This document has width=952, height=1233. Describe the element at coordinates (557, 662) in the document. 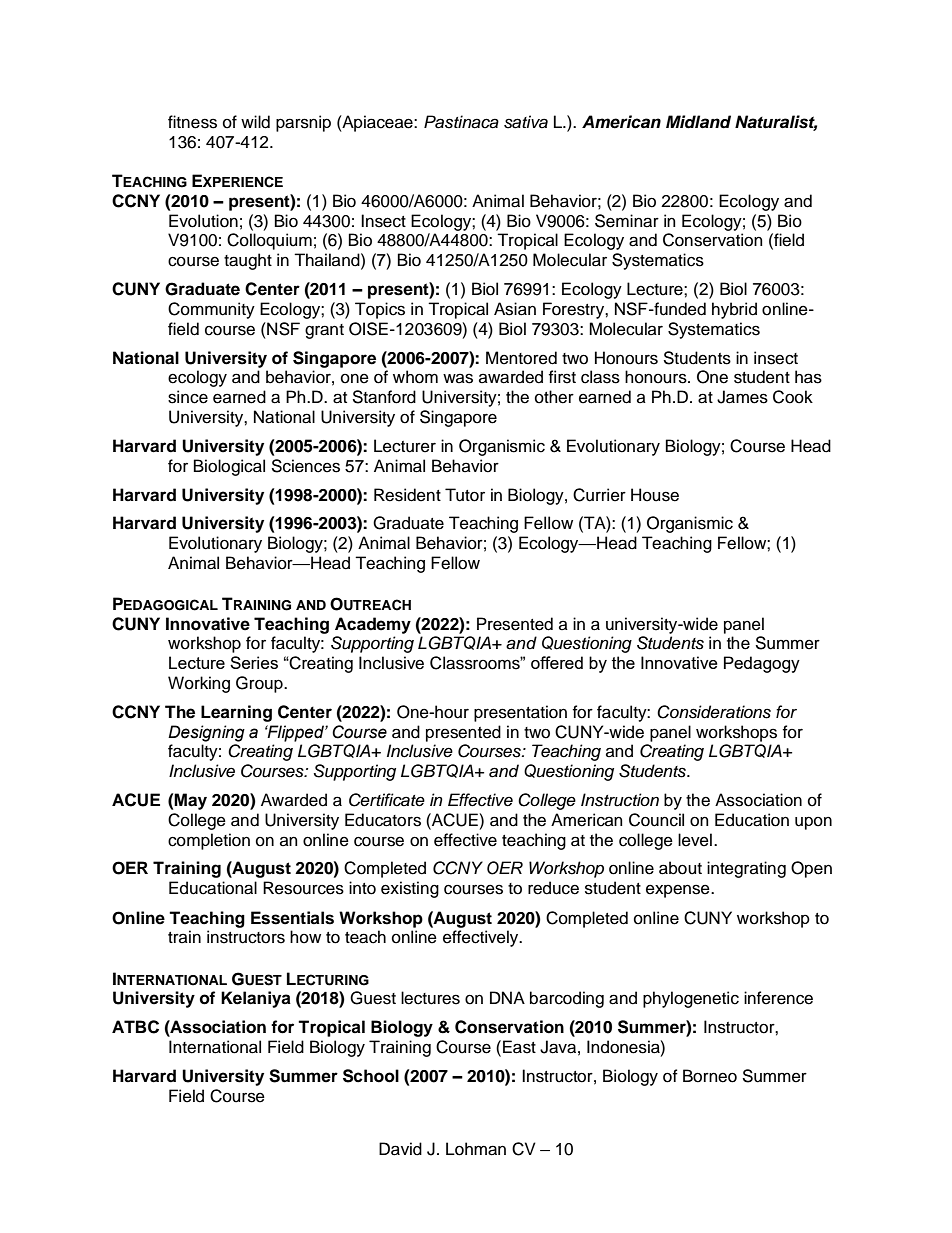

I see `offered` at that location.
